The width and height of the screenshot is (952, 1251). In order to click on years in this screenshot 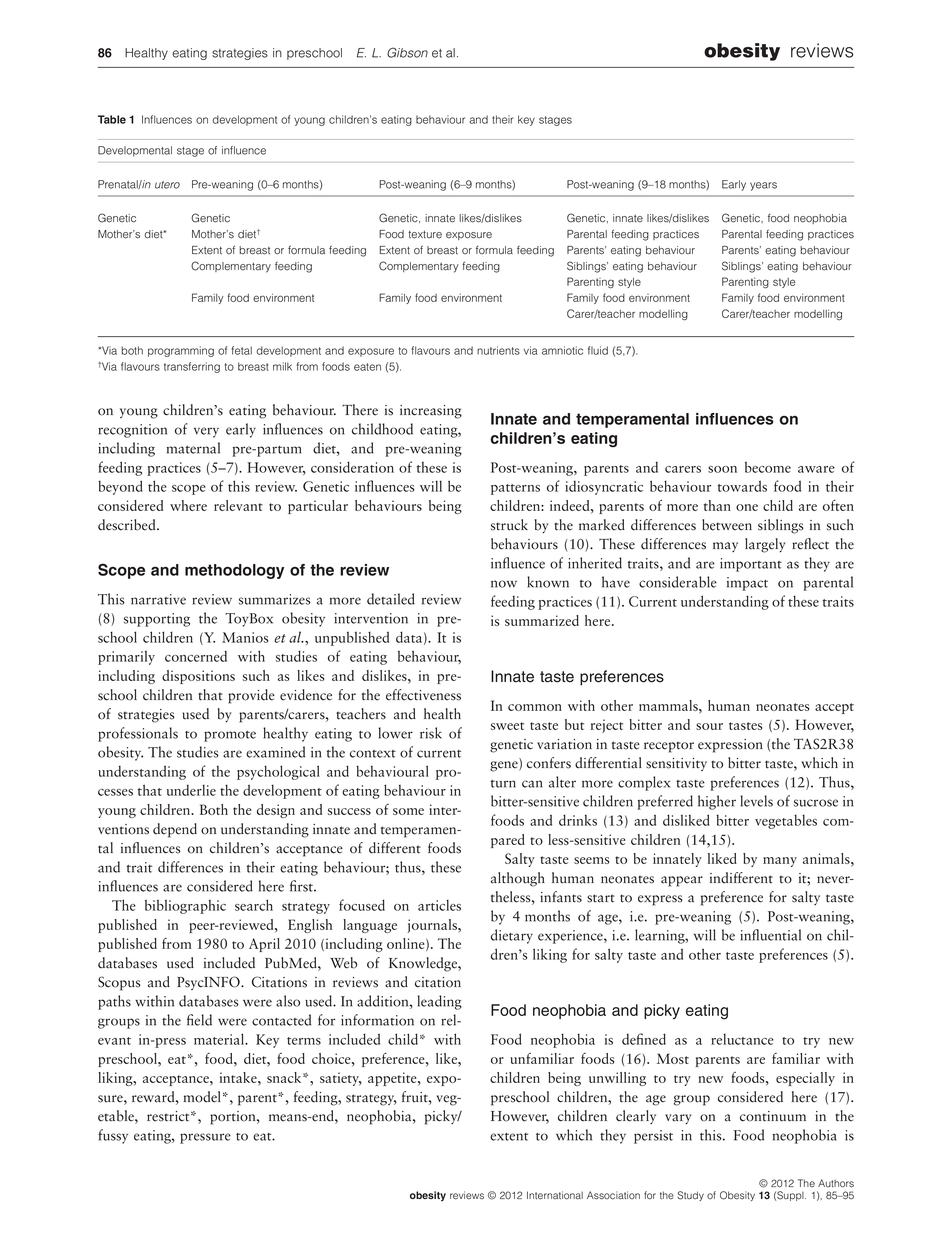, I will do `click(763, 186)`.
